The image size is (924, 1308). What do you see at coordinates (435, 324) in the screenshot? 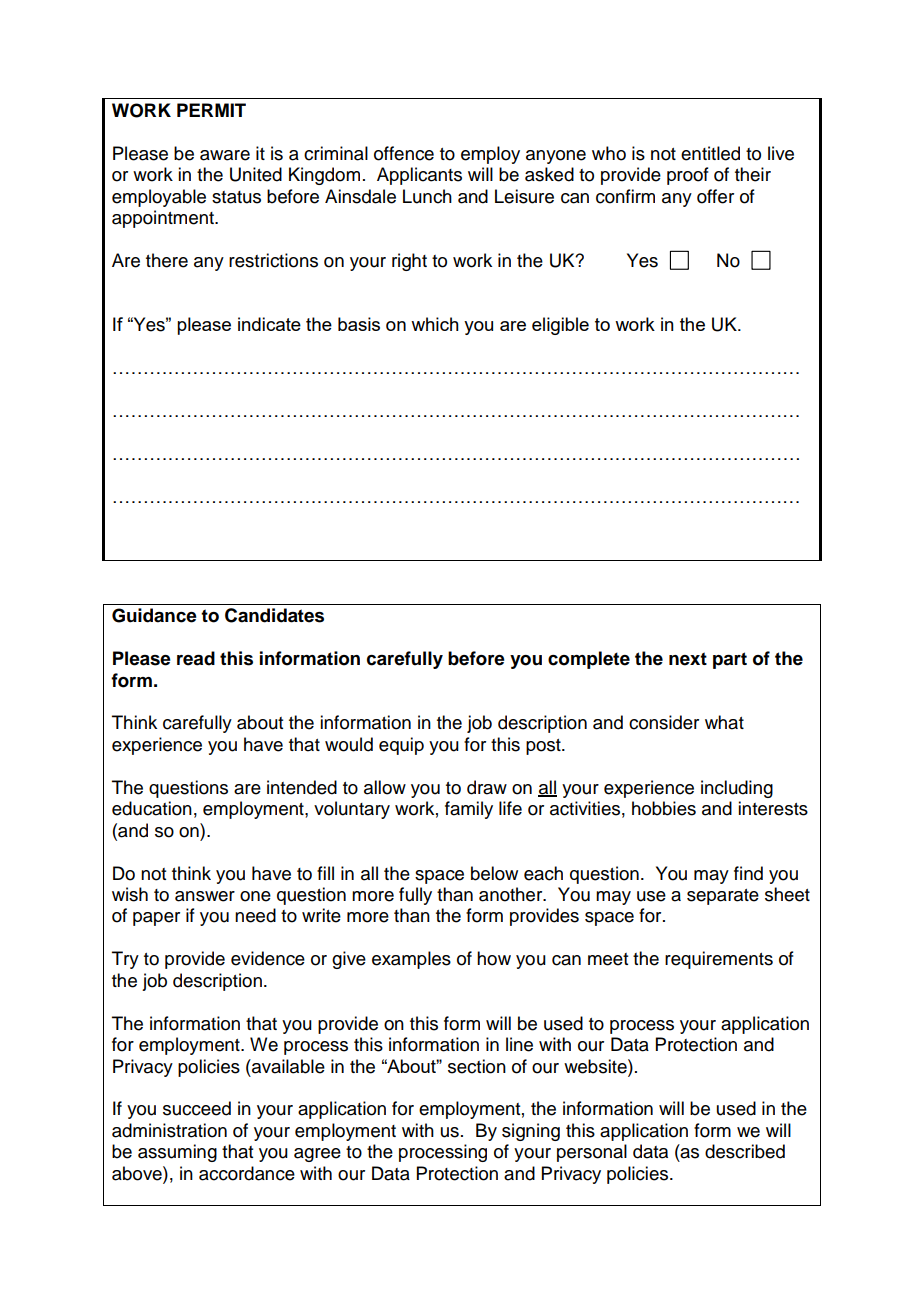
I see `which` at bounding box center [435, 324].
